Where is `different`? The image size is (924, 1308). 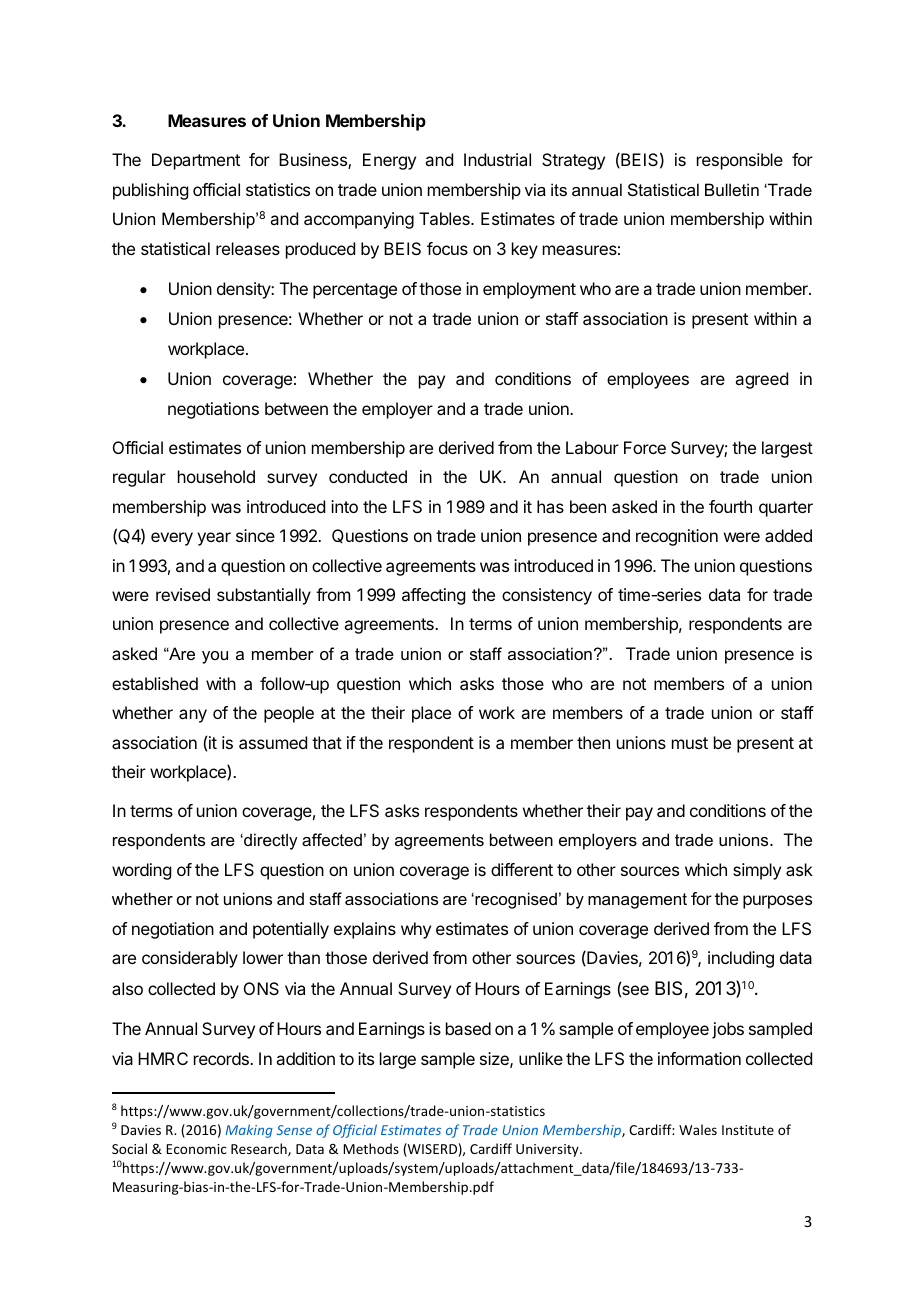 different is located at coordinates (522, 869).
